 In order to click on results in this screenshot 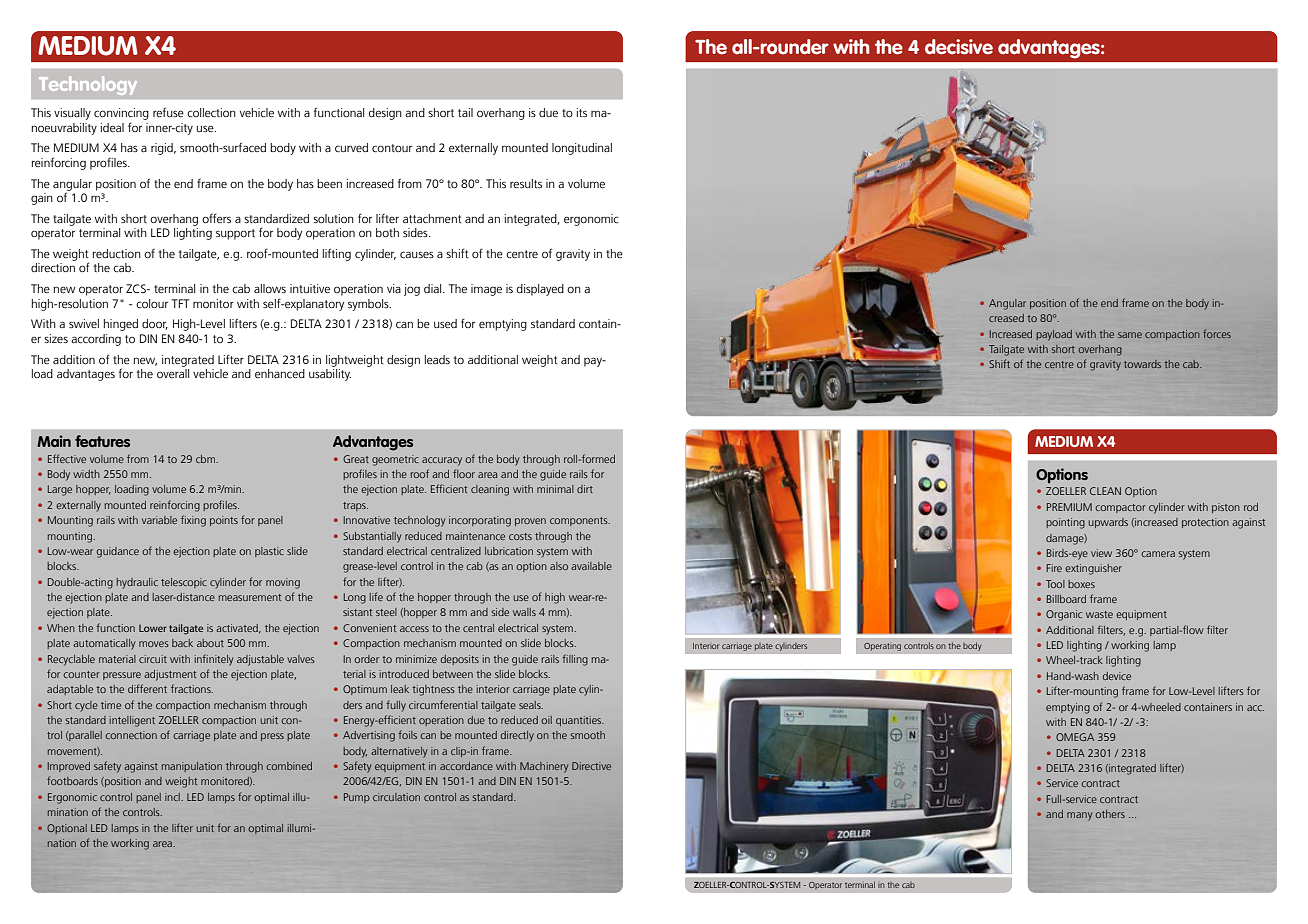, I will do `click(526, 183)`.
